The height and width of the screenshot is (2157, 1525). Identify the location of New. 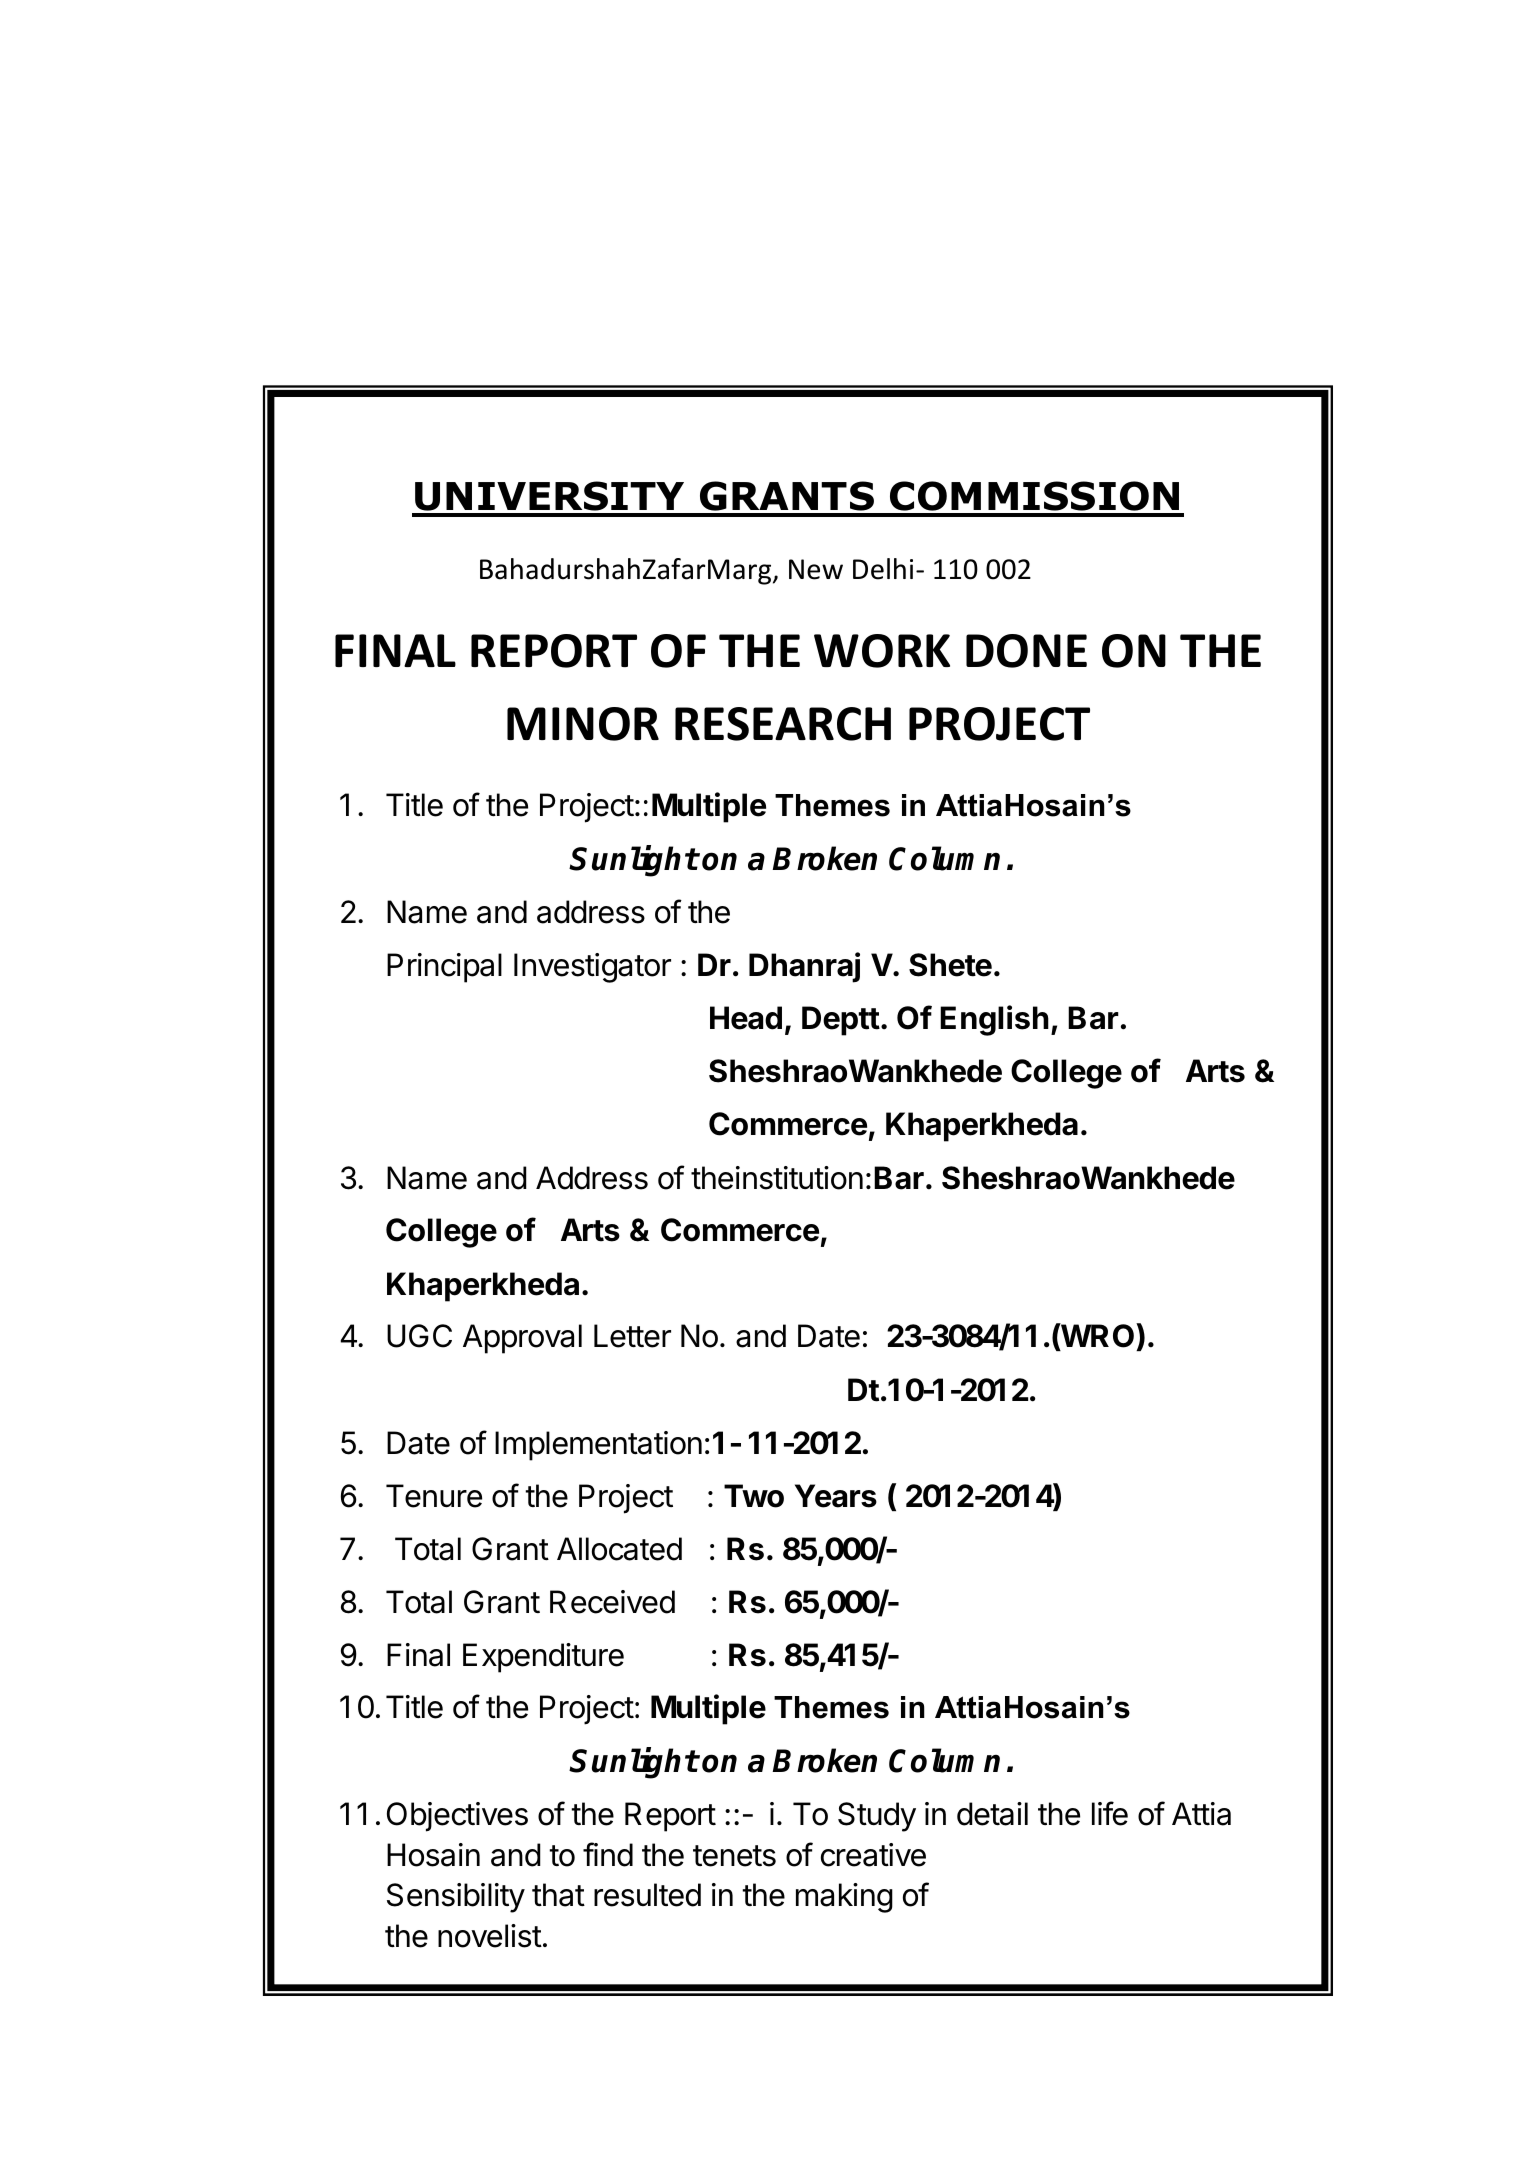
(816, 569).
